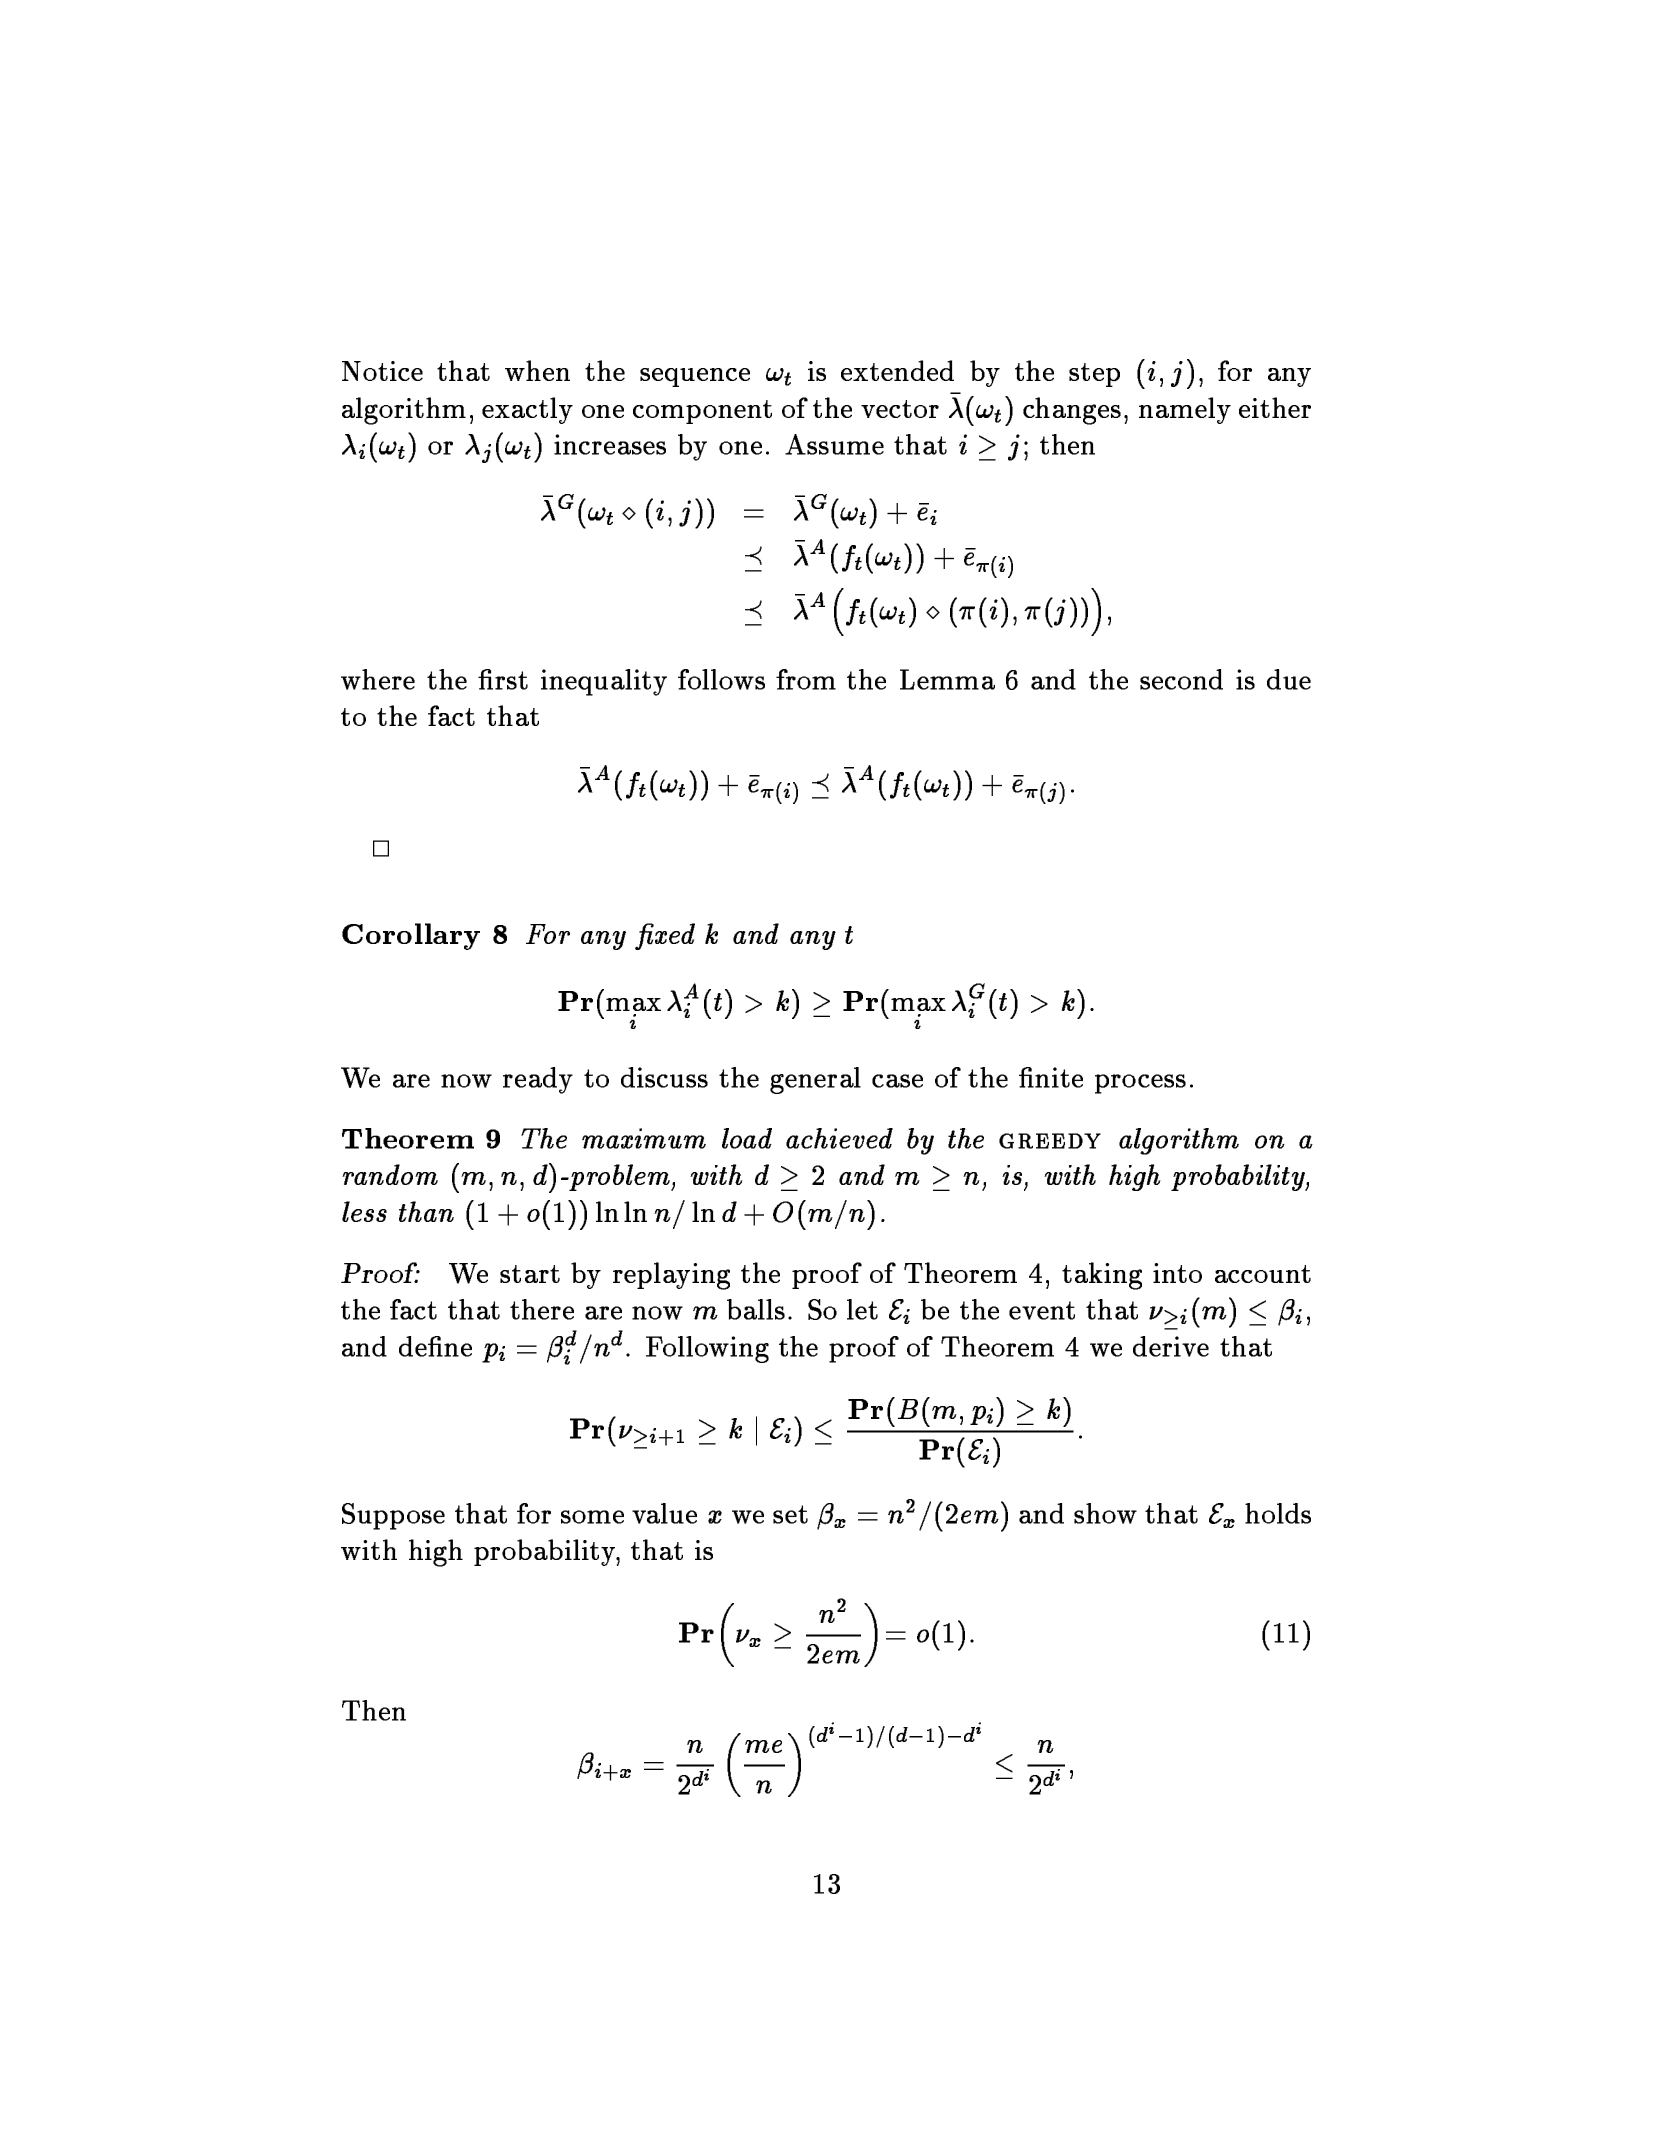 The image size is (1658, 2145). Describe the element at coordinates (790, 1514) in the screenshot. I see `set` at that location.
